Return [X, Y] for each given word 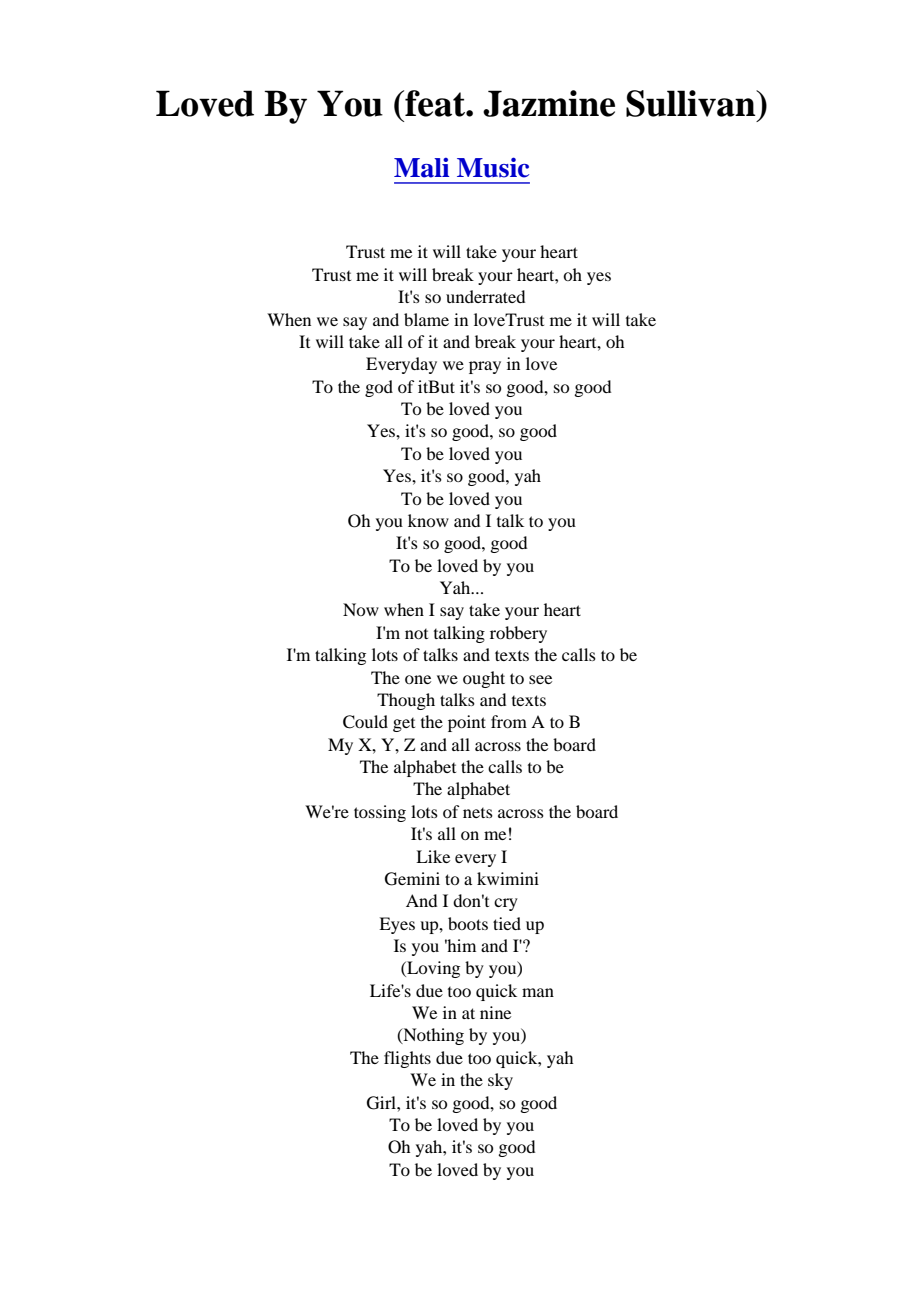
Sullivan [692, 103]
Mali [421, 168]
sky [500, 1081]
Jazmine [549, 103]
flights [407, 1059]
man [538, 992]
